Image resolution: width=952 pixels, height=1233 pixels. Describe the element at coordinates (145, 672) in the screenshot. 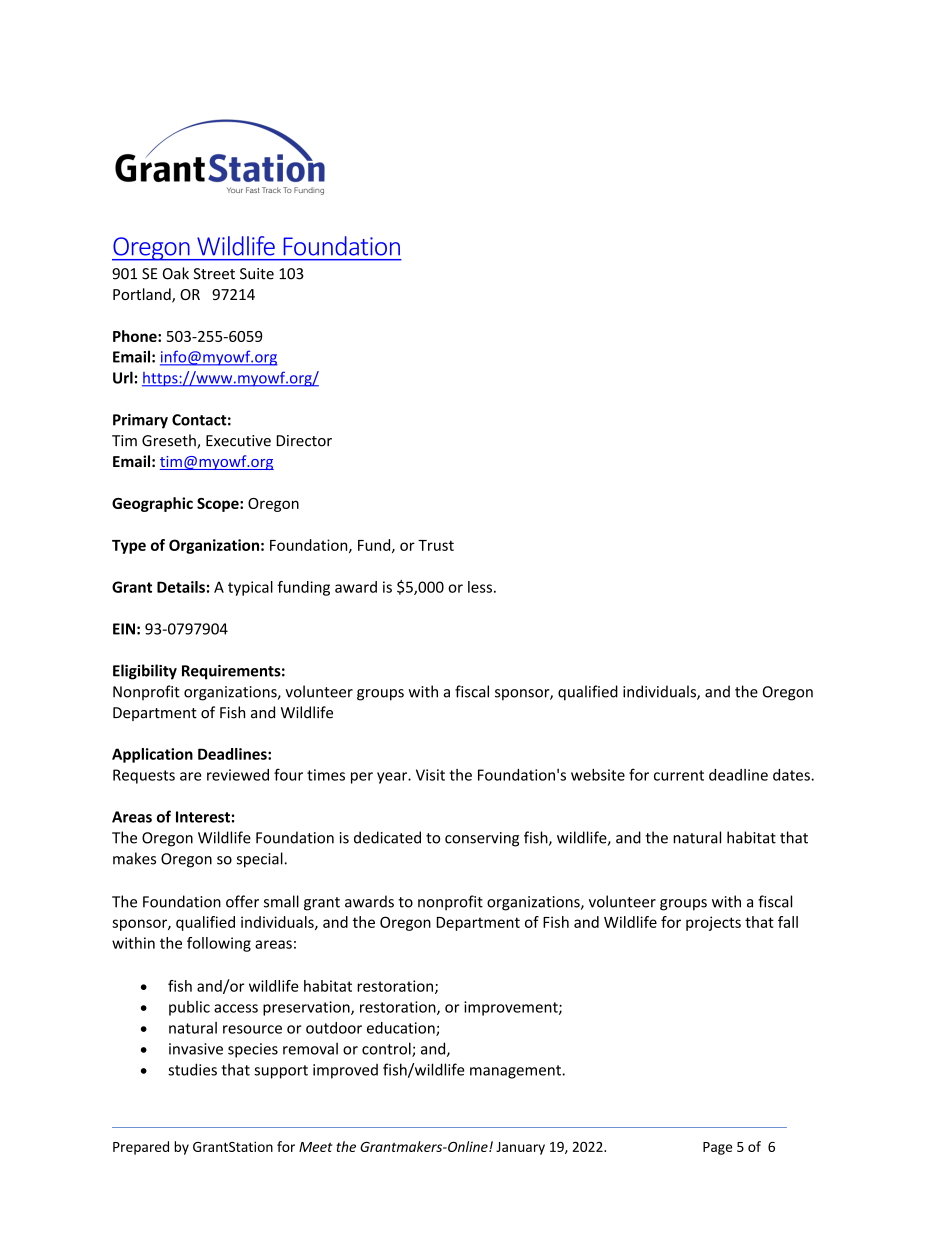

I see `Eligibility` at that location.
